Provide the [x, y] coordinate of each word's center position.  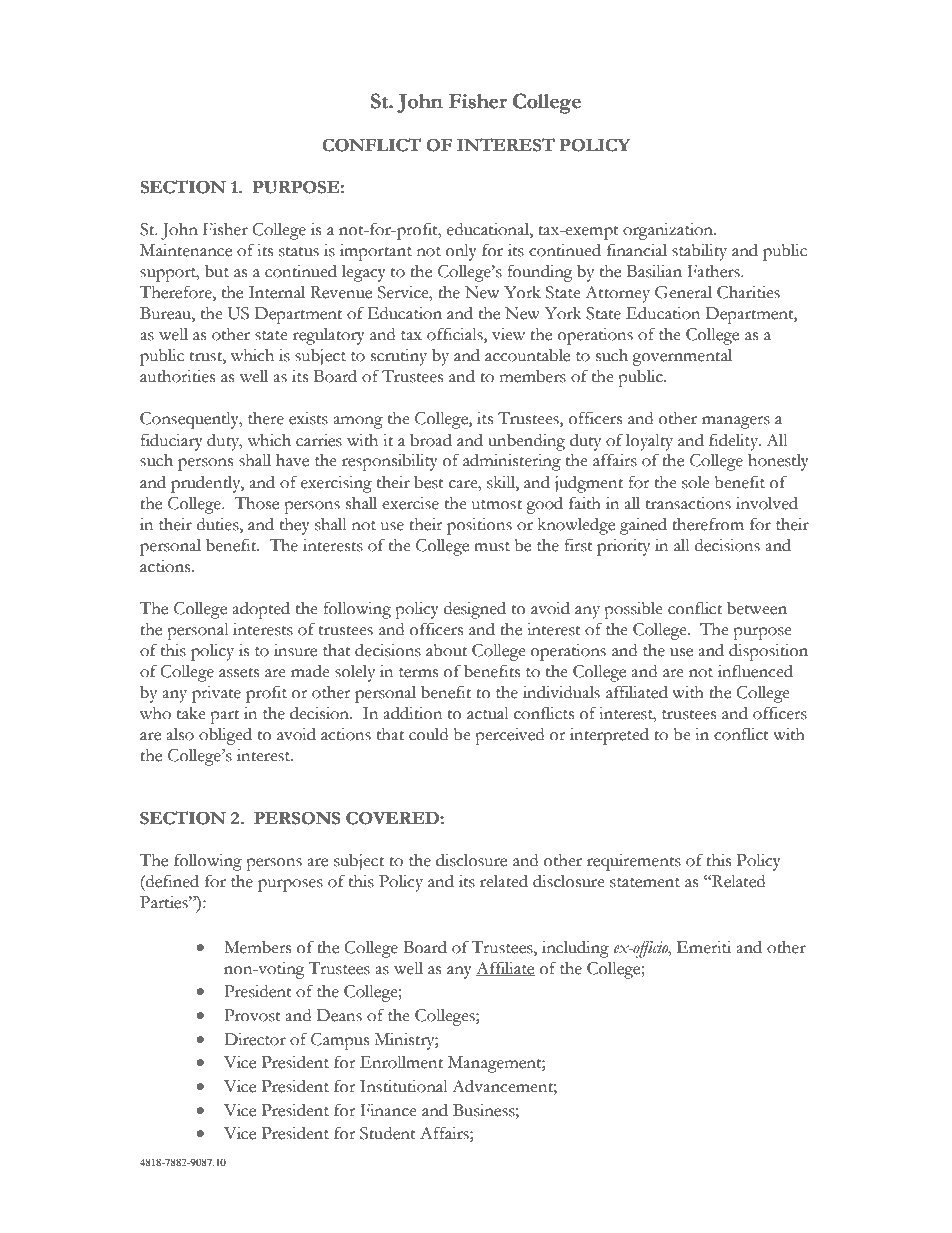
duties [219, 524]
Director [255, 1039]
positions [479, 526]
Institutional [404, 1086]
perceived [509, 736]
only [461, 252]
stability [699, 252]
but [217, 271]
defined [171, 881]
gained [643, 526]
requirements [634, 862]
